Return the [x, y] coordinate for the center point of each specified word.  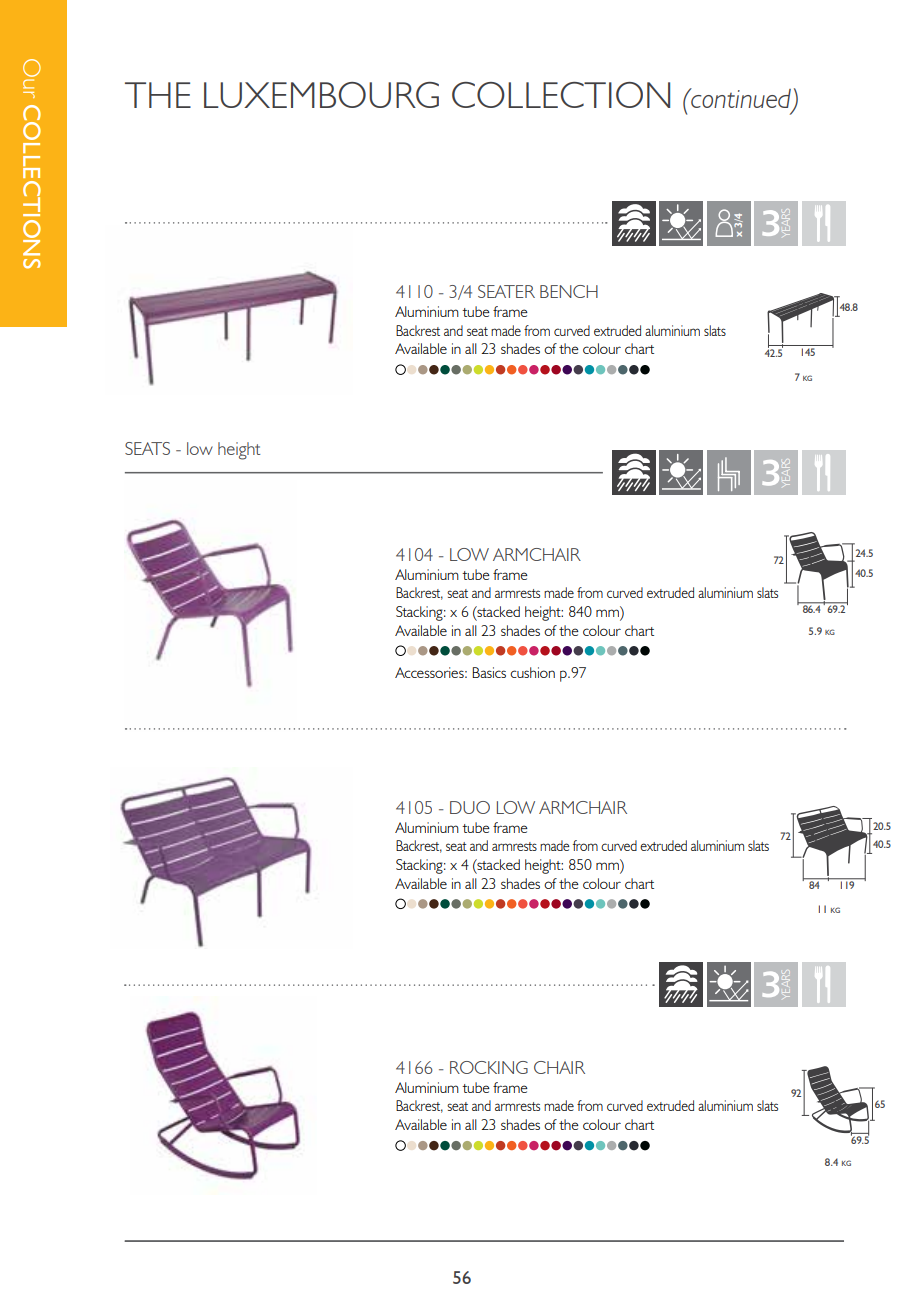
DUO [470, 807]
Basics [489, 672]
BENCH [569, 291]
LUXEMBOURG [321, 95]
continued [740, 98]
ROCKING [489, 1067]
